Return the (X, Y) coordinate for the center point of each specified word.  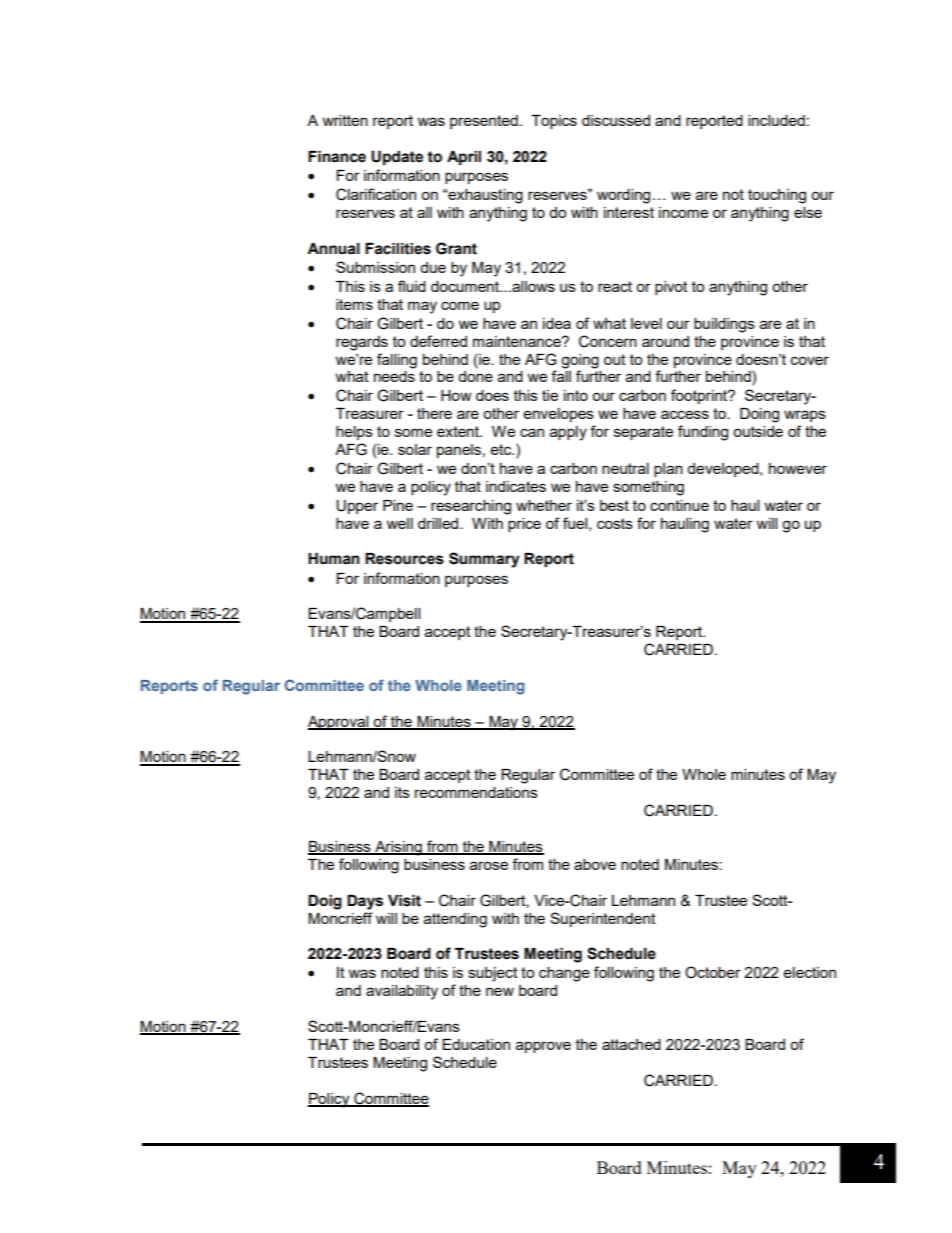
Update (397, 158)
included (776, 120)
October (713, 972)
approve (543, 1047)
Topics (554, 122)
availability (402, 992)
